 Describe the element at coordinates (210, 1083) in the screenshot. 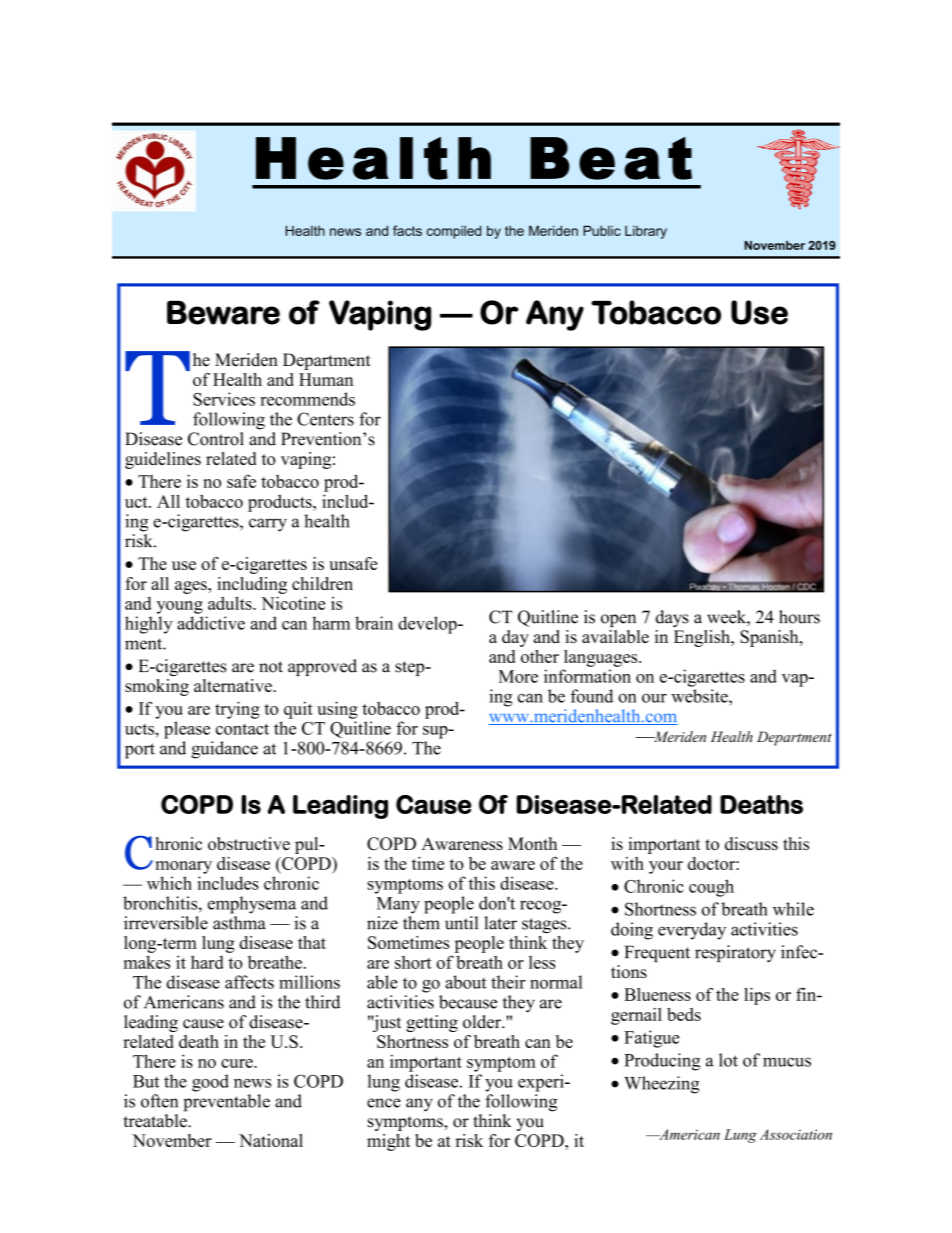

I see `good` at that location.
